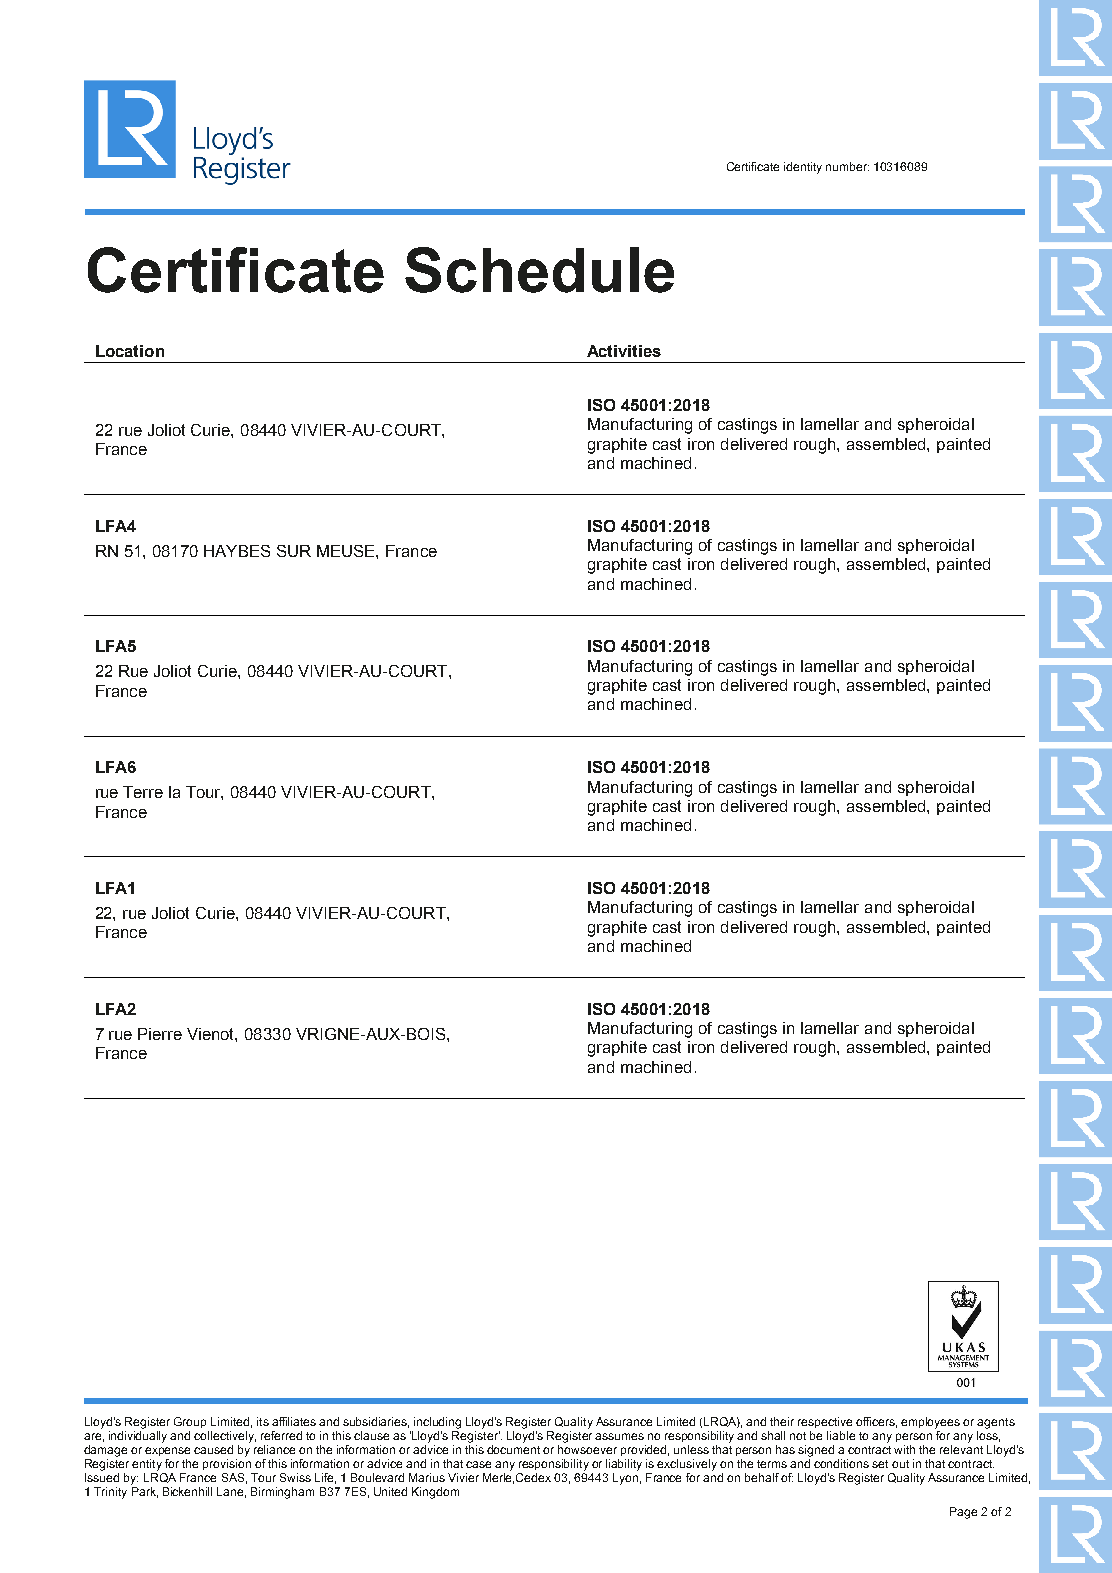  Describe the element at coordinates (624, 351) in the image. I see `Activities` at that location.
